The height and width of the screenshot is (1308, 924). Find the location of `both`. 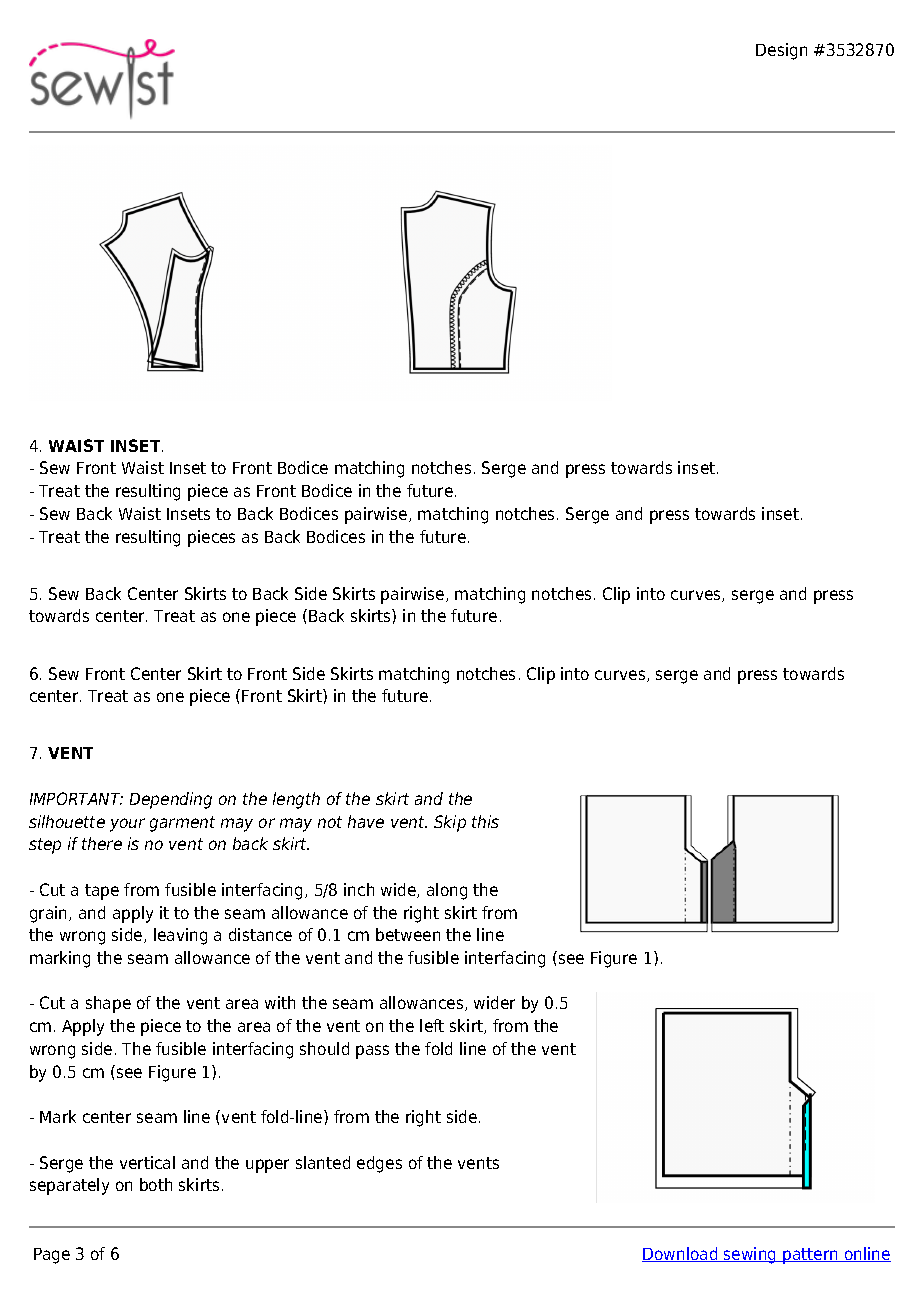

both is located at coordinates (156, 1184).
